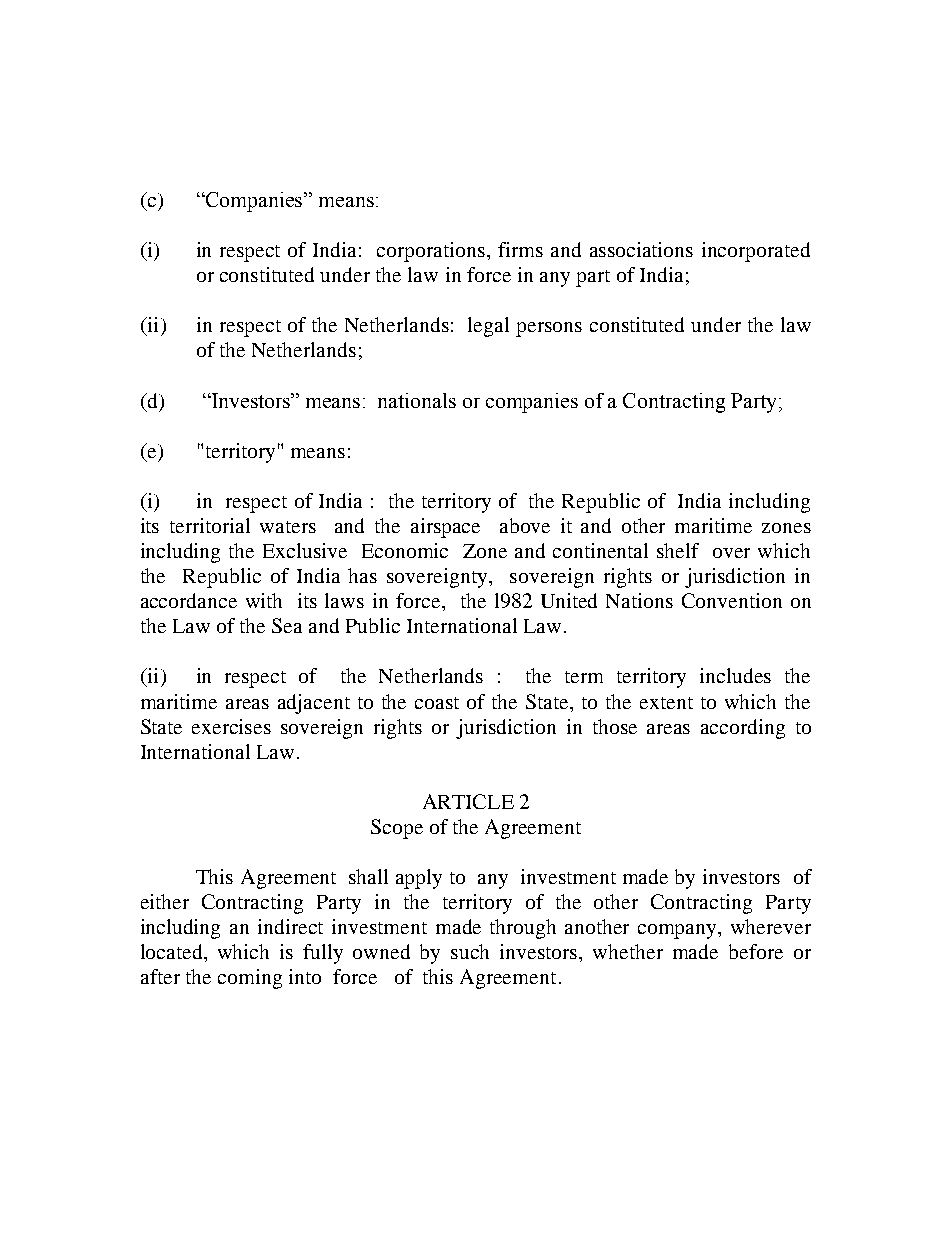 Image resolution: width=952 pixels, height=1233 pixels. What do you see at coordinates (210, 525) in the page?
I see `territorial` at bounding box center [210, 525].
